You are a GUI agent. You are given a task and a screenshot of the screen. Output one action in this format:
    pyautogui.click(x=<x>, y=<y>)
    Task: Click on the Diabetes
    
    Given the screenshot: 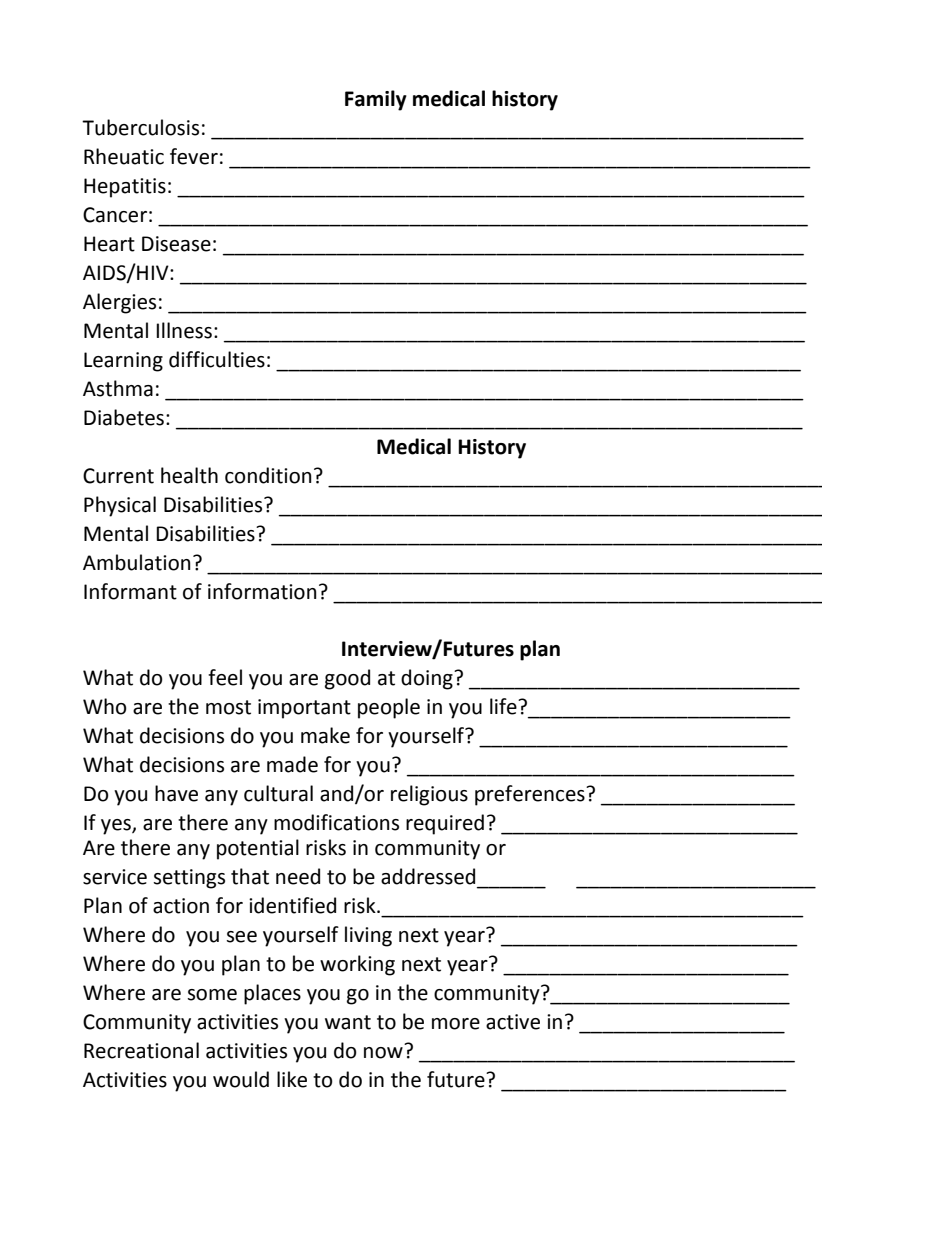 What is the action you would take?
    pyautogui.click(x=124, y=417)
